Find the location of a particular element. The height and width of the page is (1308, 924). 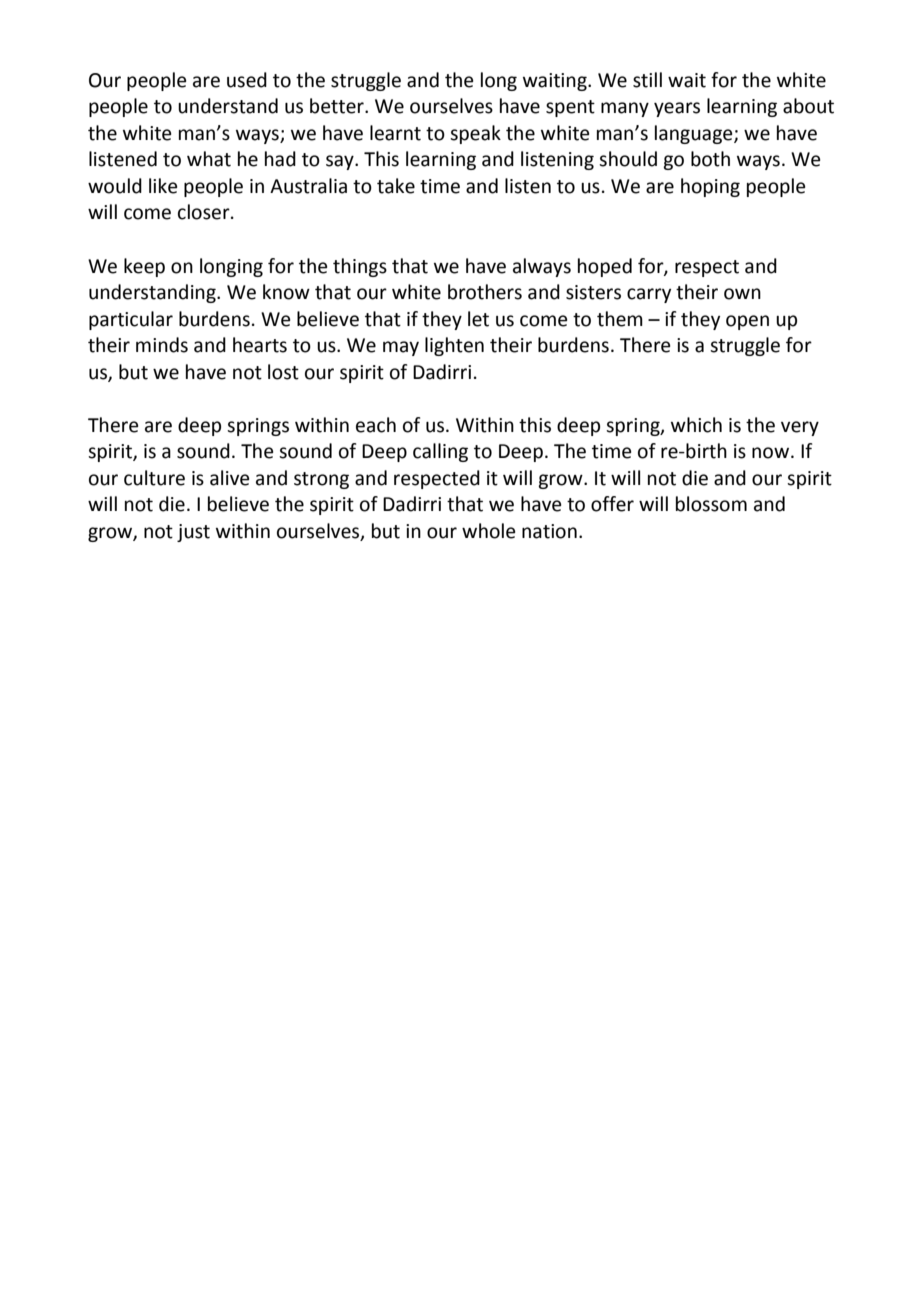

particular is located at coordinates (131, 320).
